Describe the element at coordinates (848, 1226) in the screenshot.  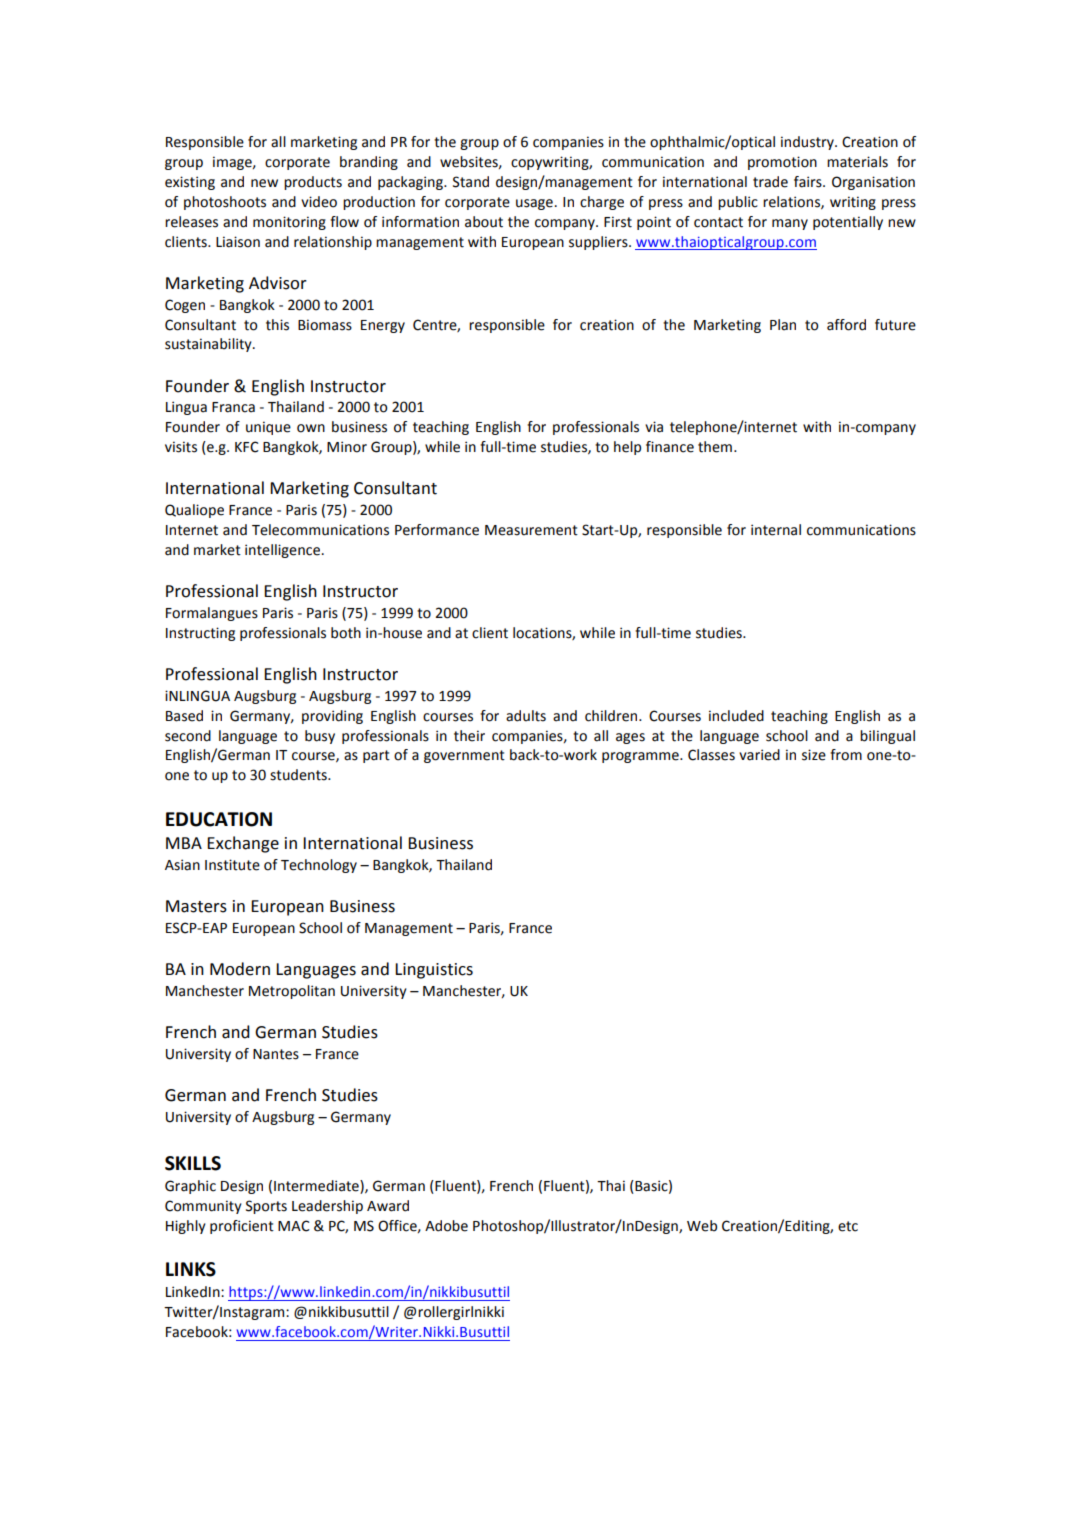
I see `etc` at that location.
